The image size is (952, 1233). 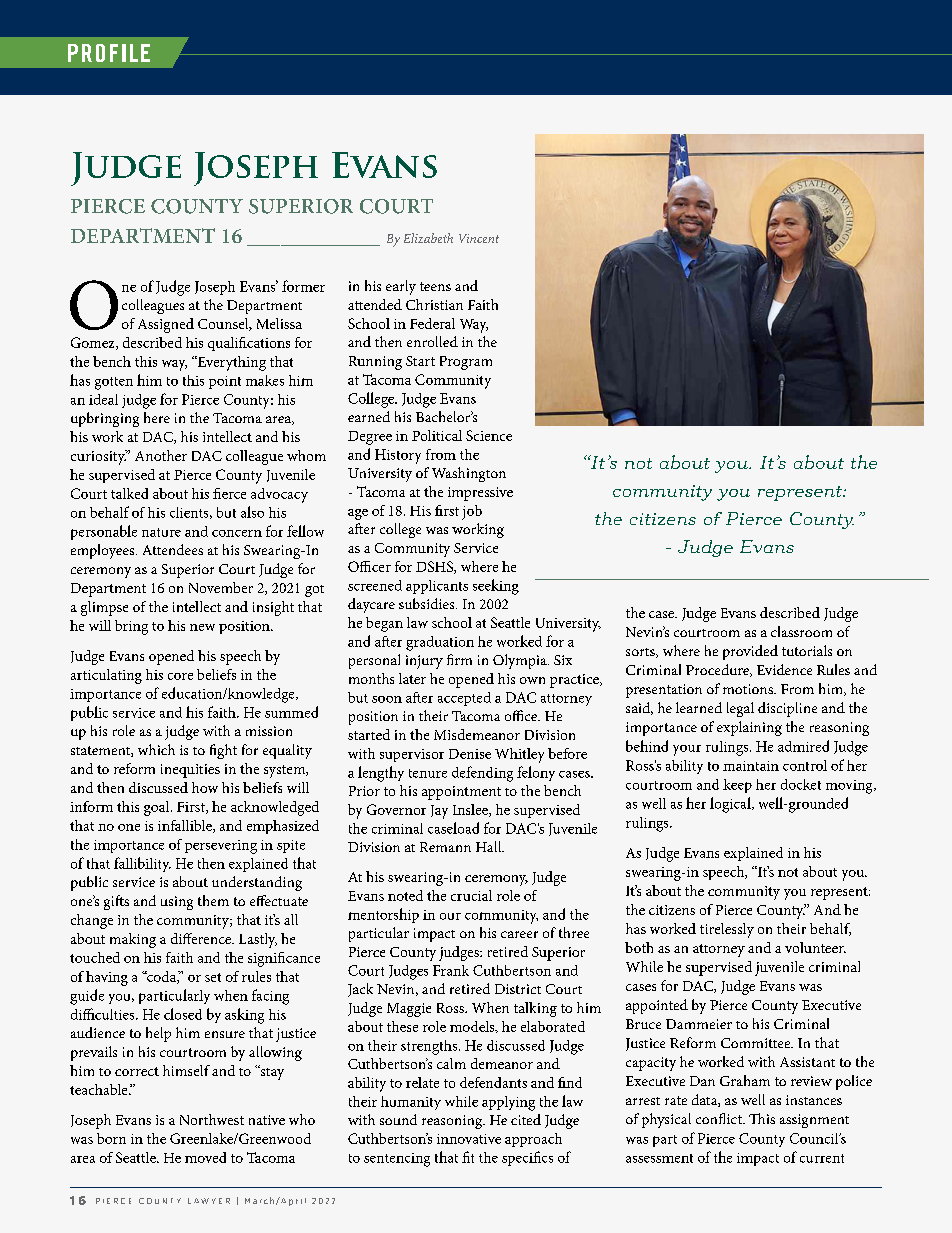 I want to click on seeking, so click(x=496, y=587).
